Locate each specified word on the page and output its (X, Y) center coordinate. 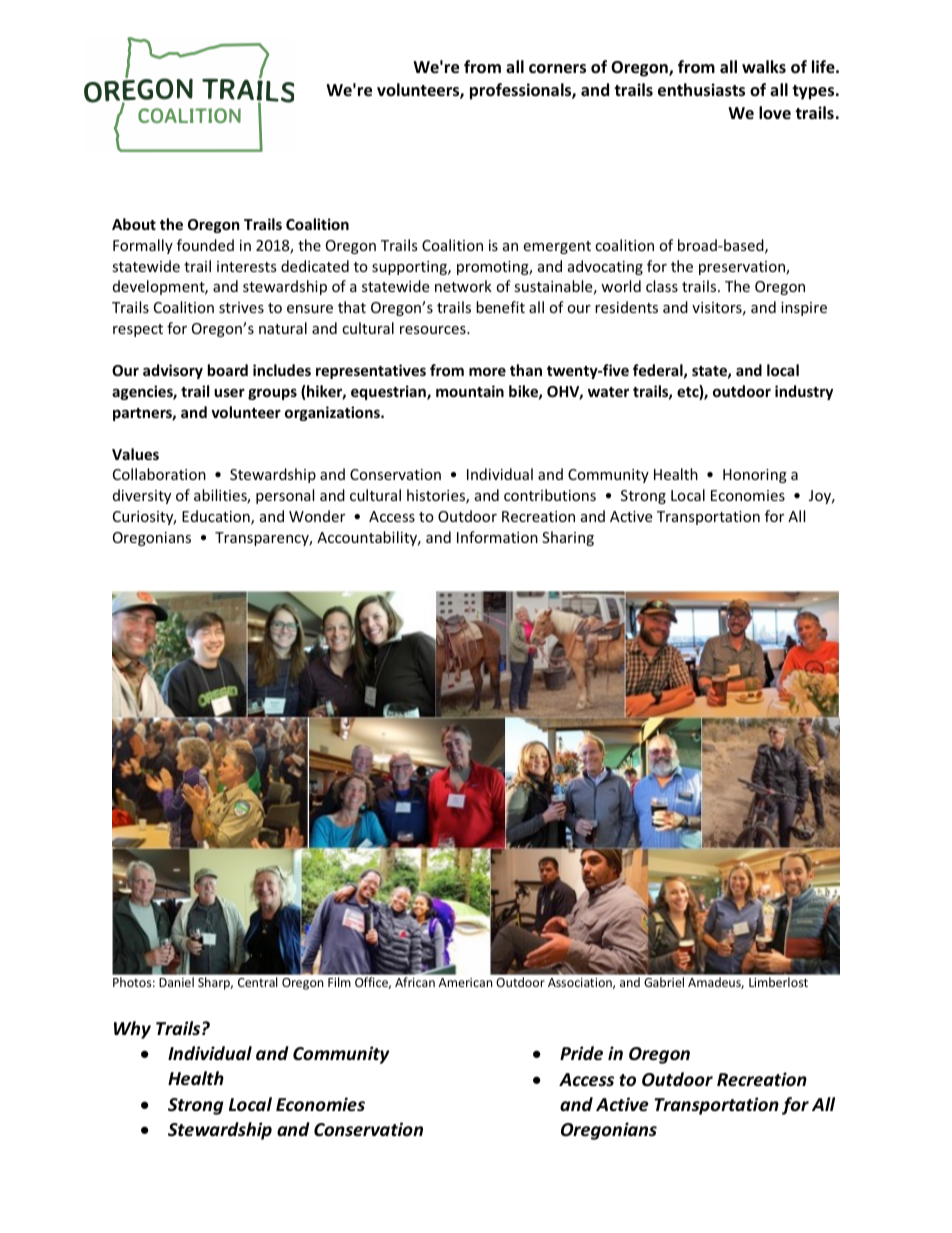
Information (497, 537)
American (465, 982)
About (134, 224)
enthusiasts (701, 90)
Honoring (755, 476)
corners (557, 69)
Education (217, 517)
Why (132, 1030)
